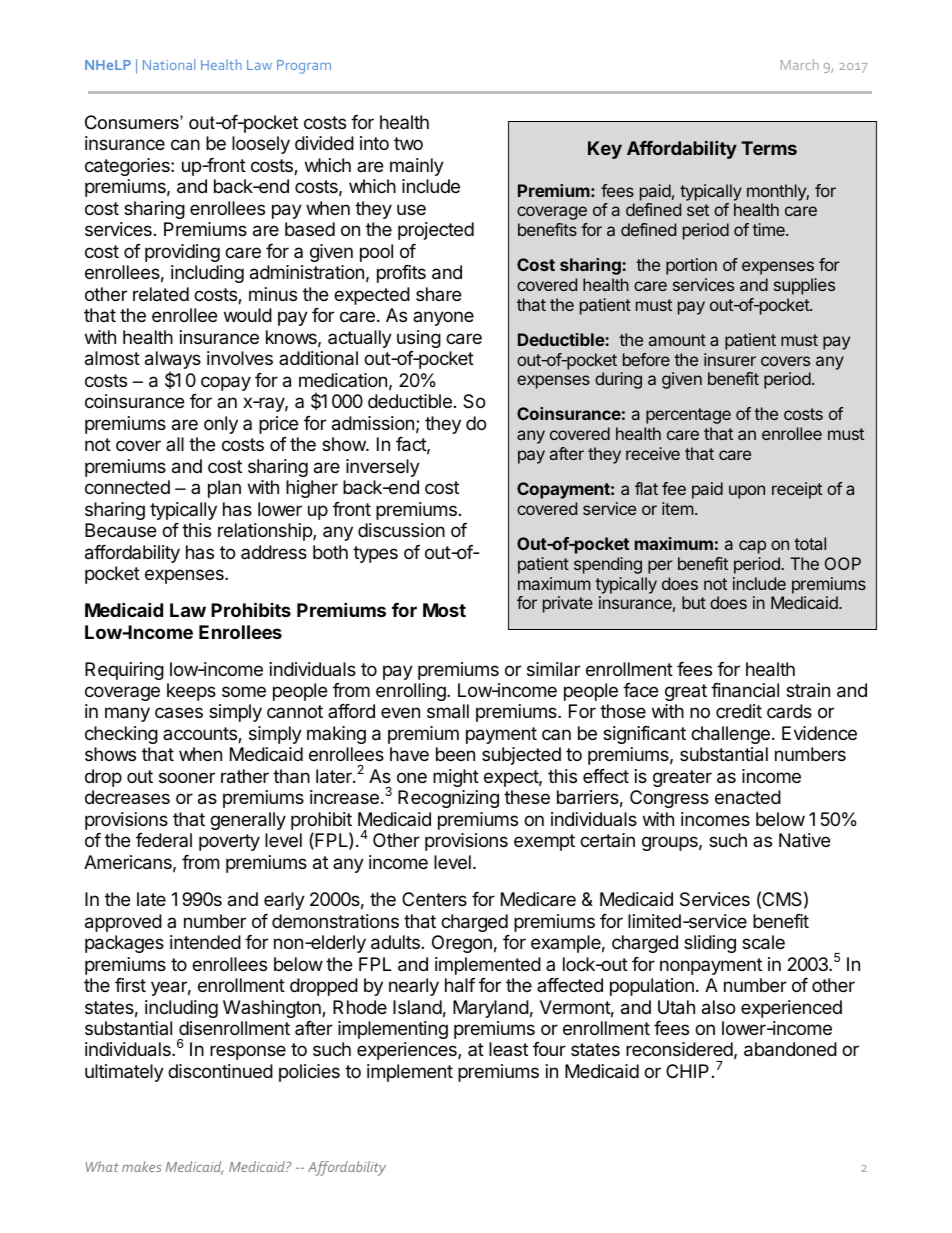 This screenshot has height=1233, width=952. Describe the element at coordinates (508, 1049) in the screenshot. I see `least` at that location.
